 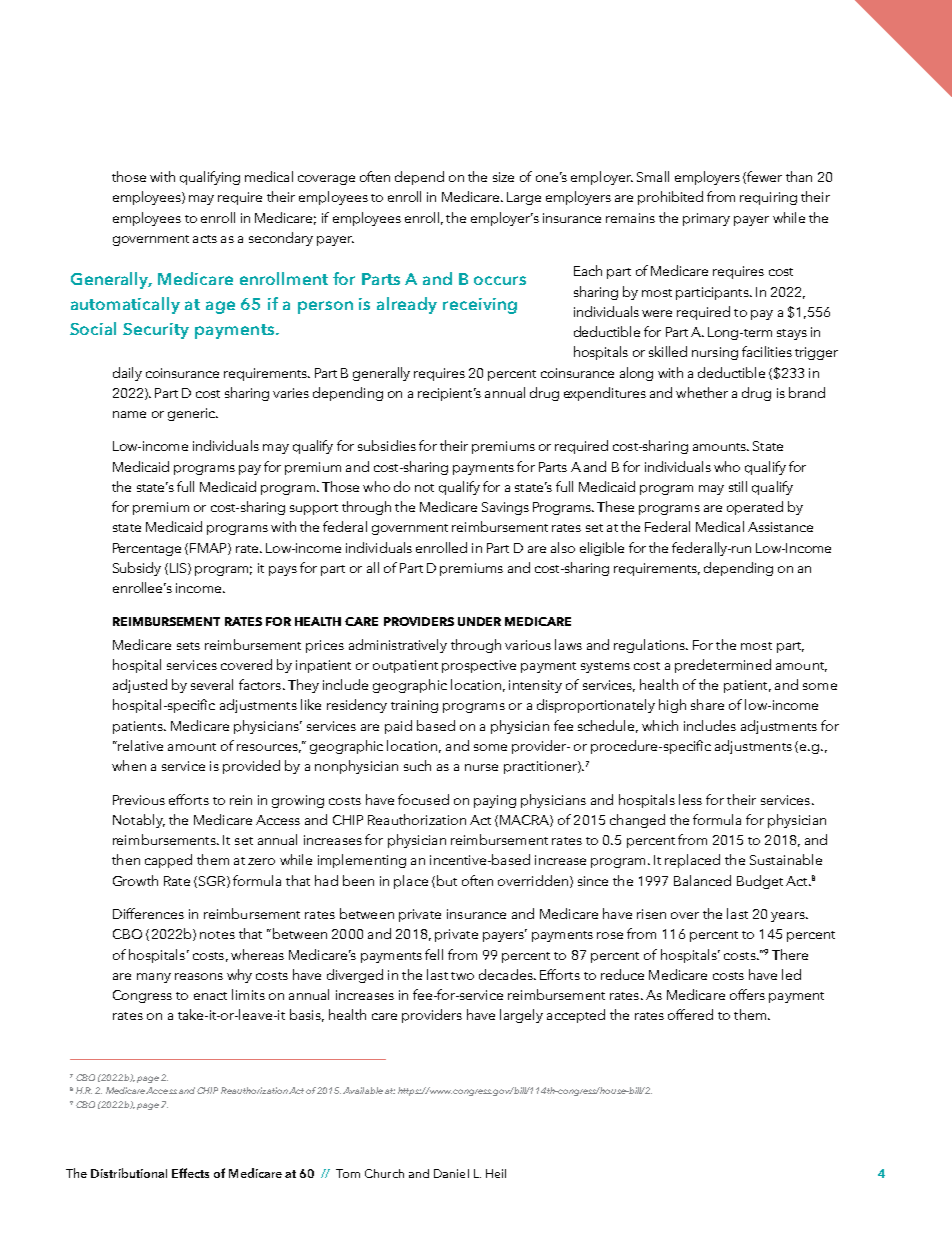 I want to click on primary, so click(x=706, y=219).
